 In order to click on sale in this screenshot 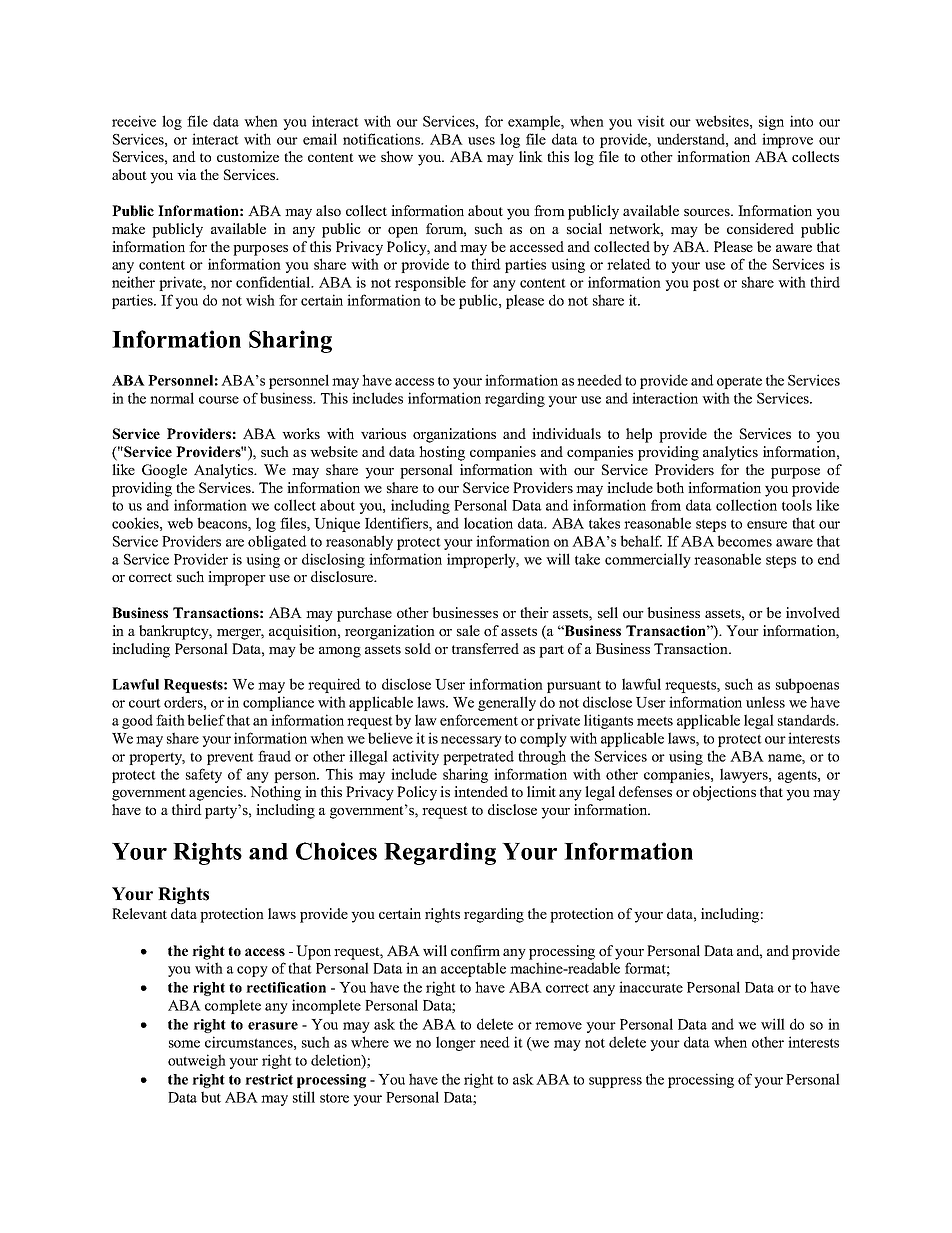, I will do `click(468, 630)`.
